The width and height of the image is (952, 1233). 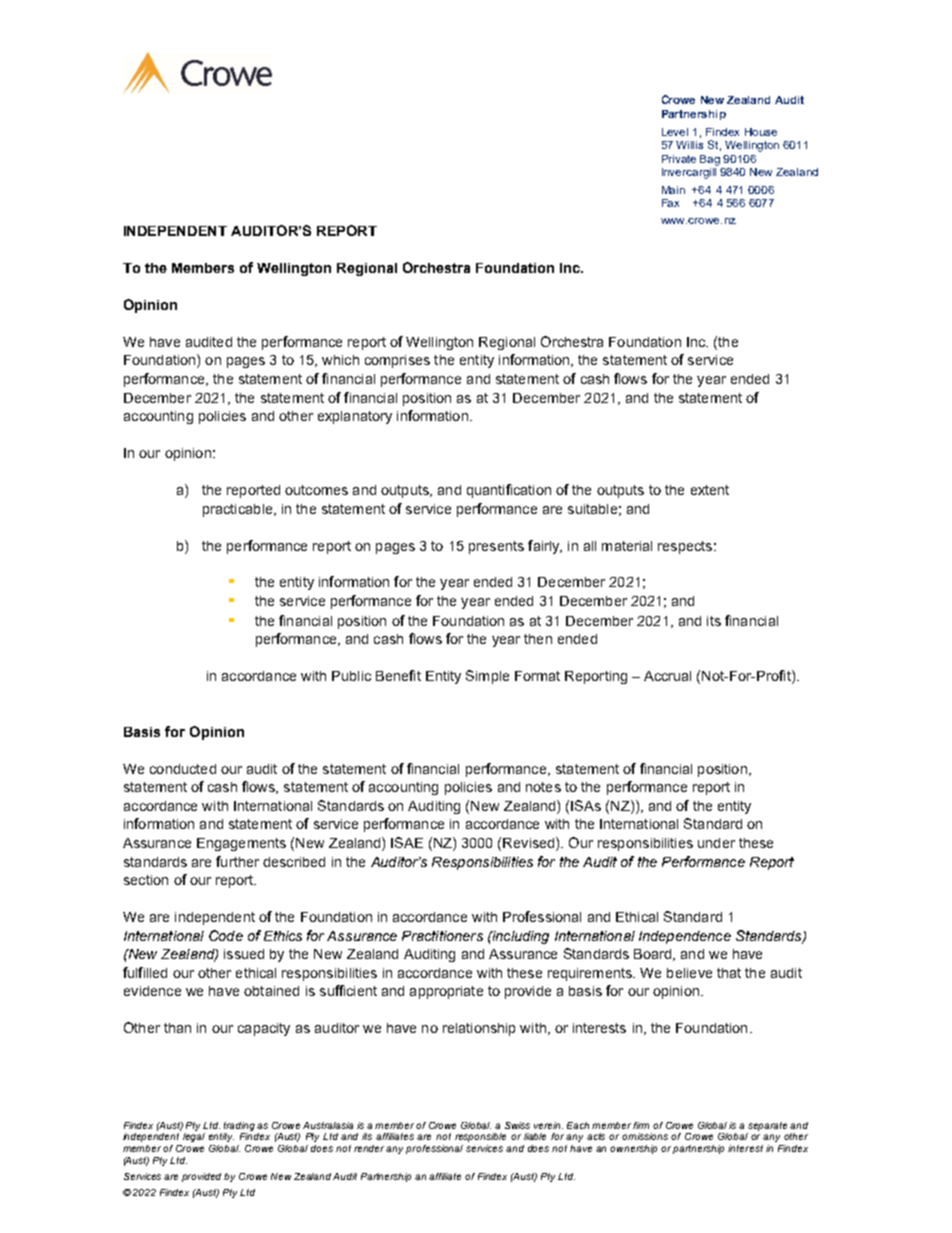 What do you see at coordinates (442, 936) in the image?
I see `Practitioners` at bounding box center [442, 936].
